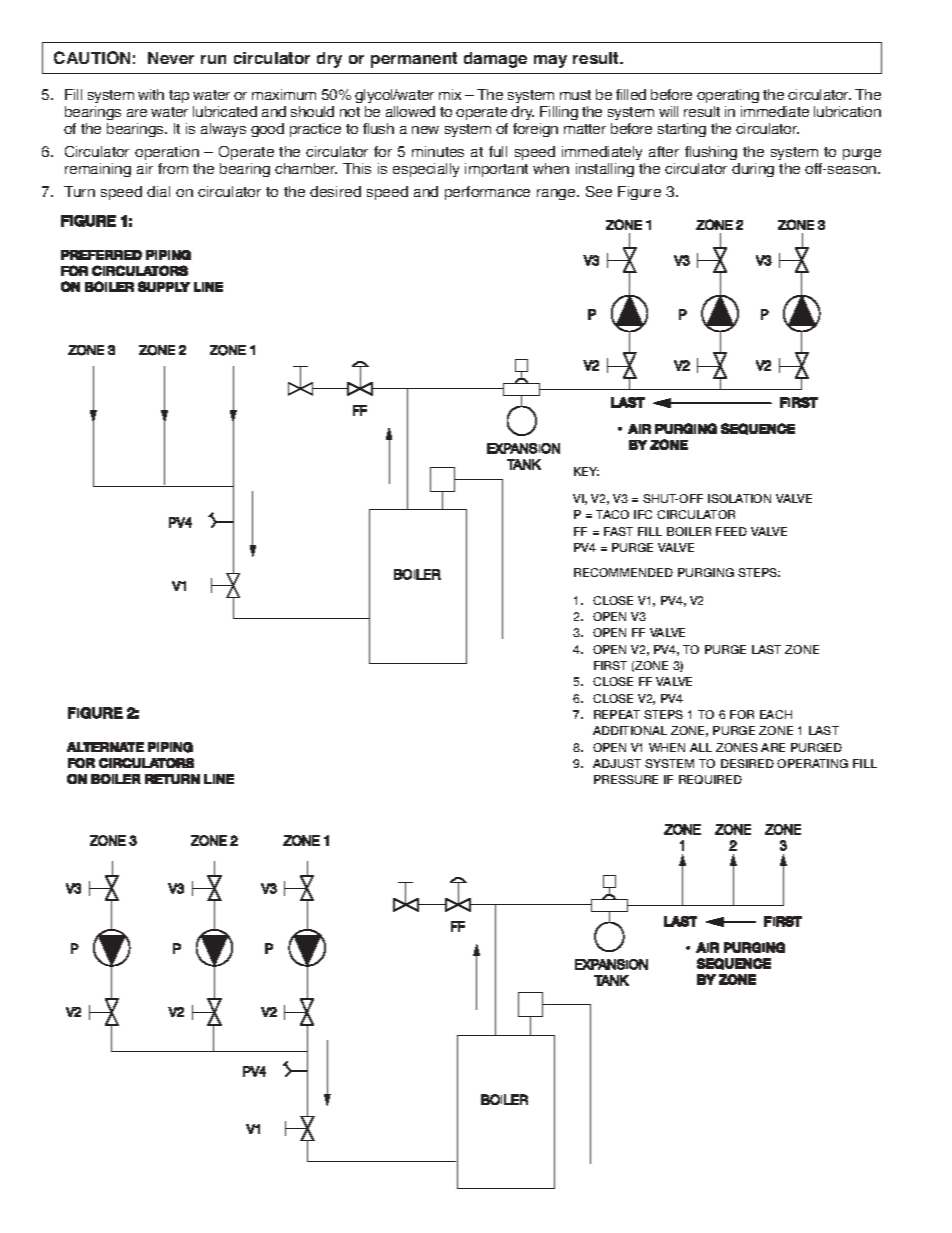 Image resolution: width=952 pixels, height=1233 pixels. What do you see at coordinates (626, 779) in the page?
I see `PRESSURE` at bounding box center [626, 779].
